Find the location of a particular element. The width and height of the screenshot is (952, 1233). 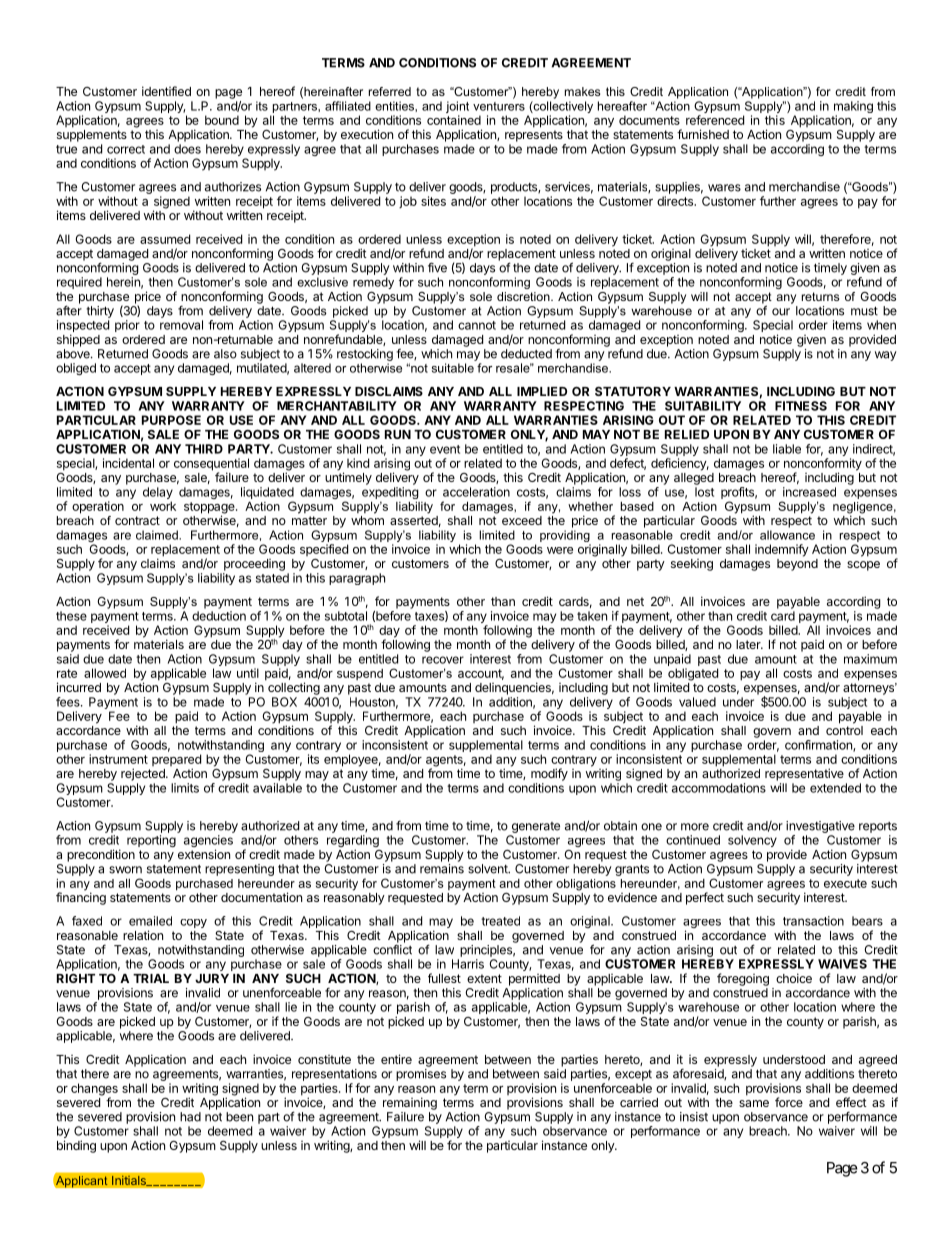

same is located at coordinates (754, 1103).
